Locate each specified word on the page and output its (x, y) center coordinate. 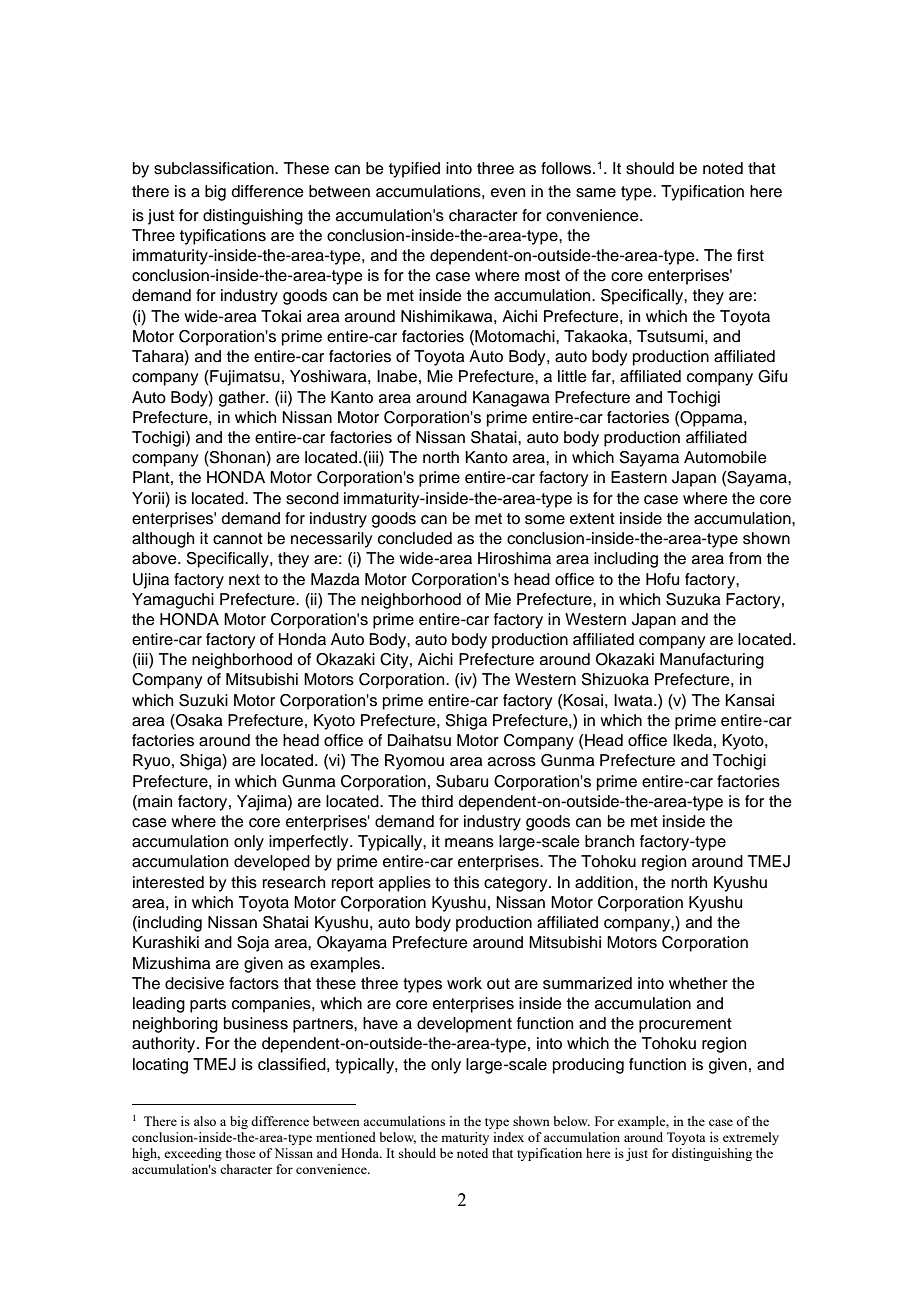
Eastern (639, 477)
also (205, 1121)
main (154, 801)
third (437, 801)
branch (609, 841)
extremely (751, 1138)
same (596, 193)
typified (414, 170)
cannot (238, 539)
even (508, 193)
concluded (415, 538)
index (508, 1137)
